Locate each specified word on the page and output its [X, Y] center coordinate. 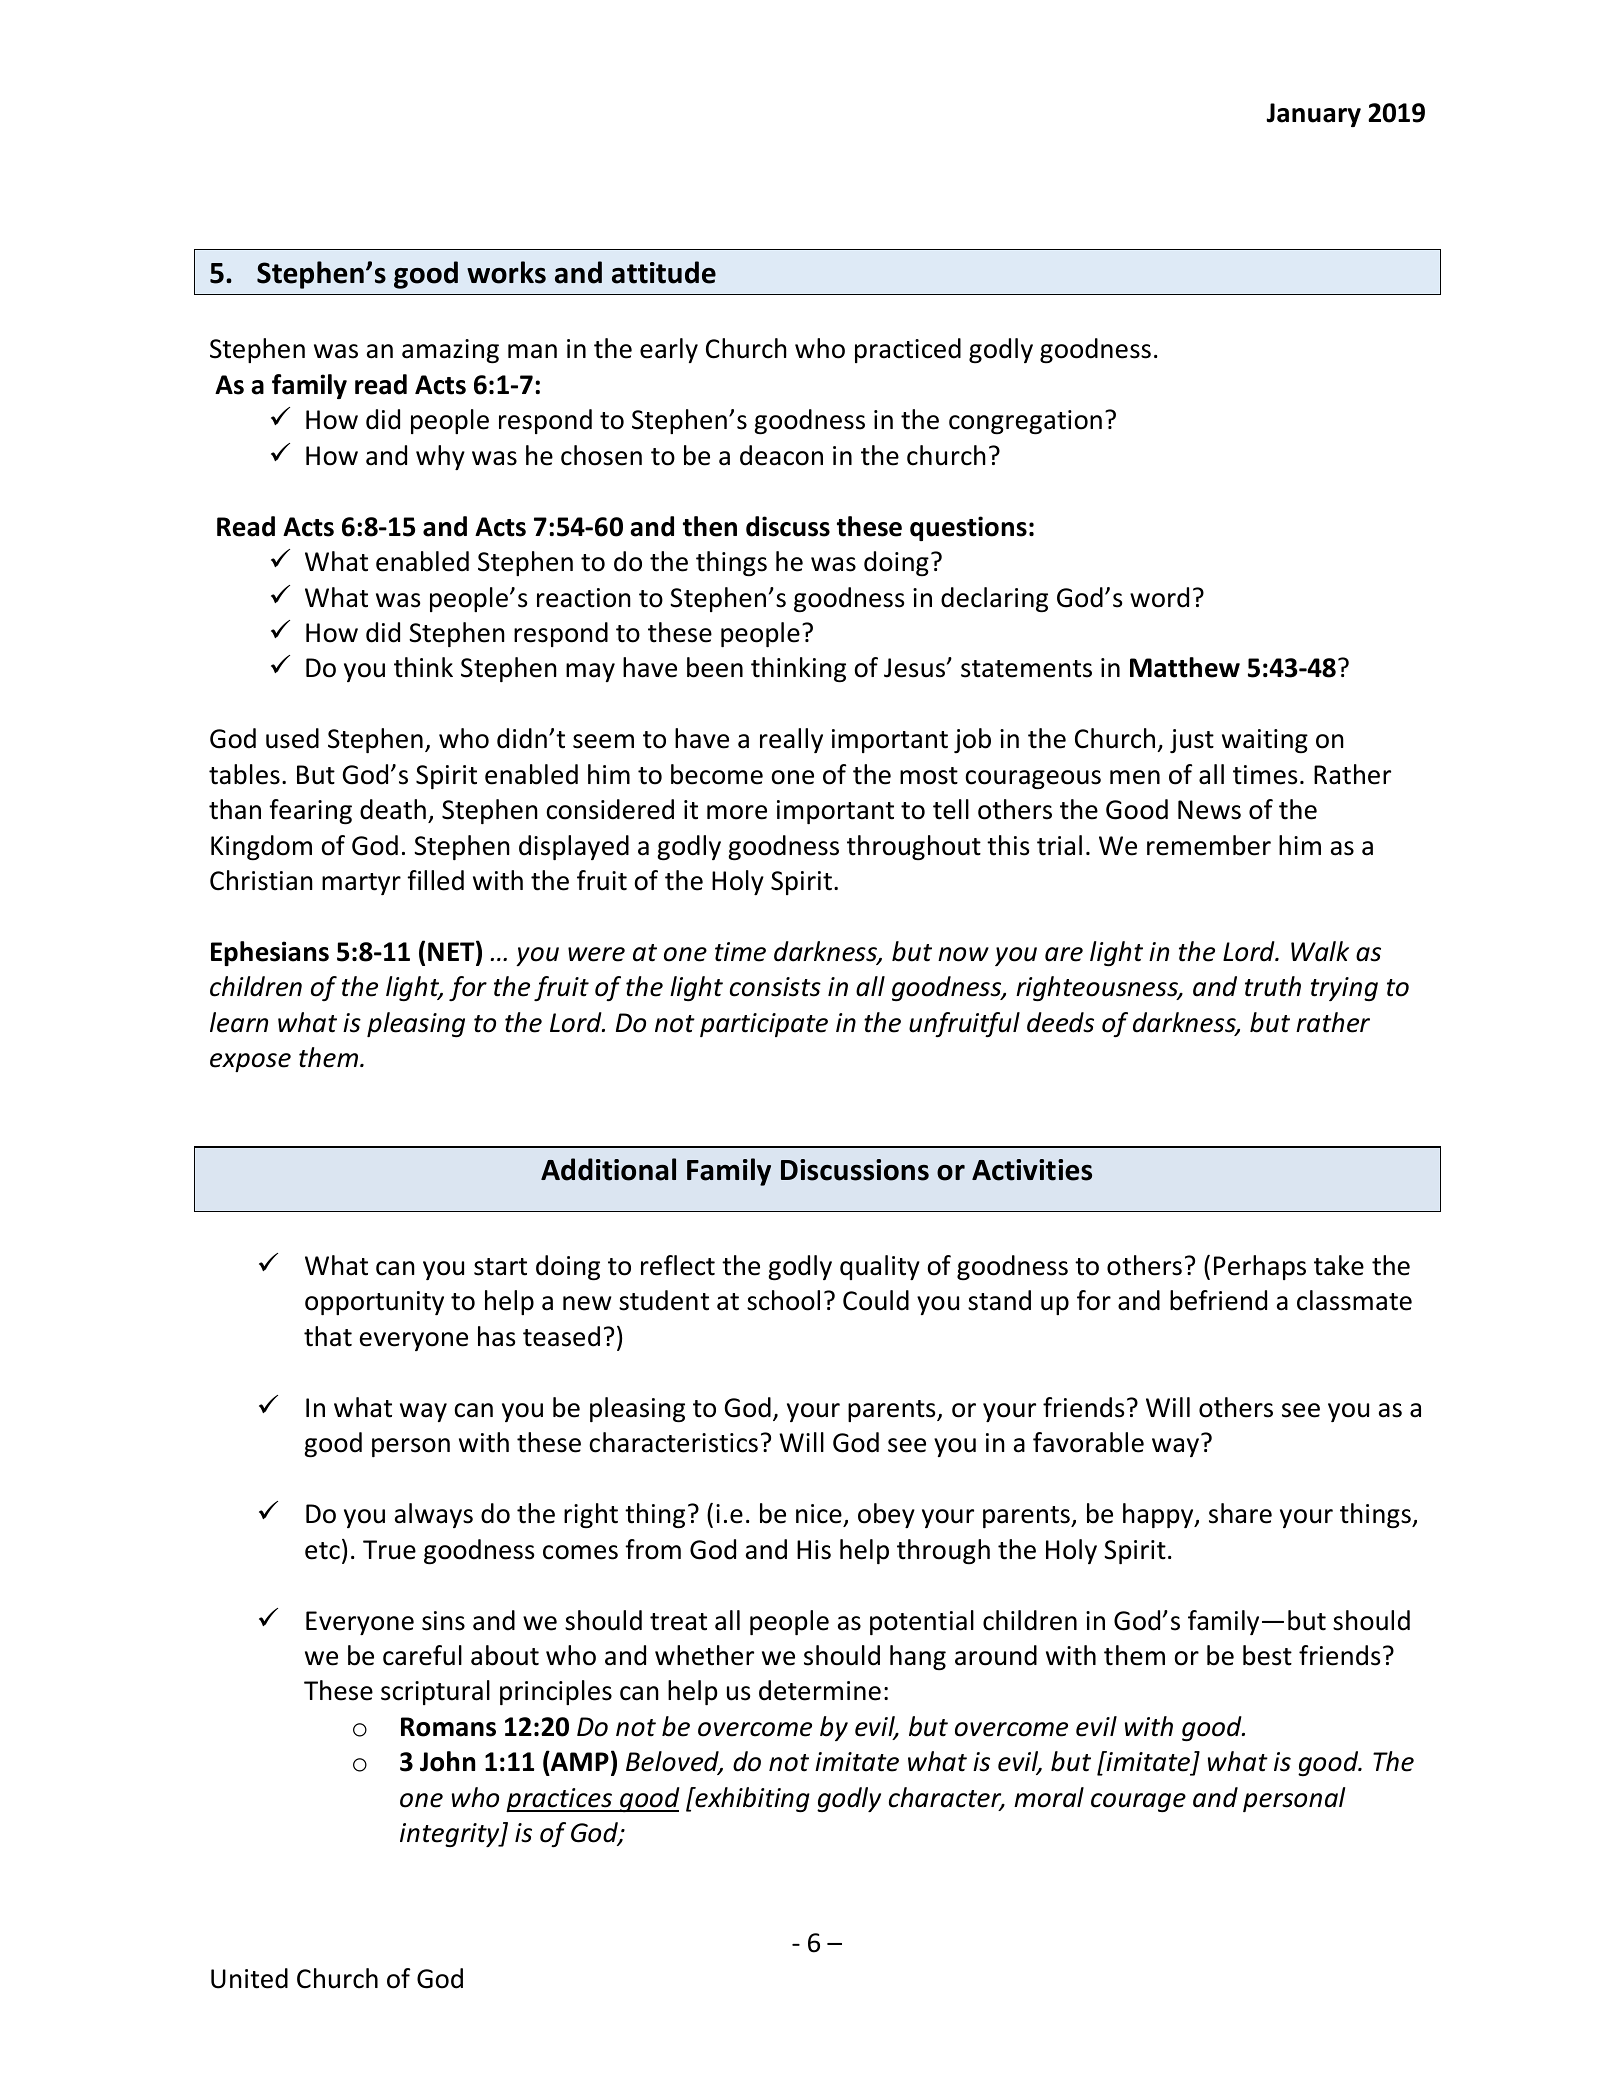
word [1159, 597]
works [506, 272]
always [434, 1515]
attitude [664, 272]
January [1313, 115]
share [1240, 1513]
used [292, 738]
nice [820, 1515]
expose [250, 1062]
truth [1273, 986]
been [715, 667]
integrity [451, 1835]
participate [764, 1025]
